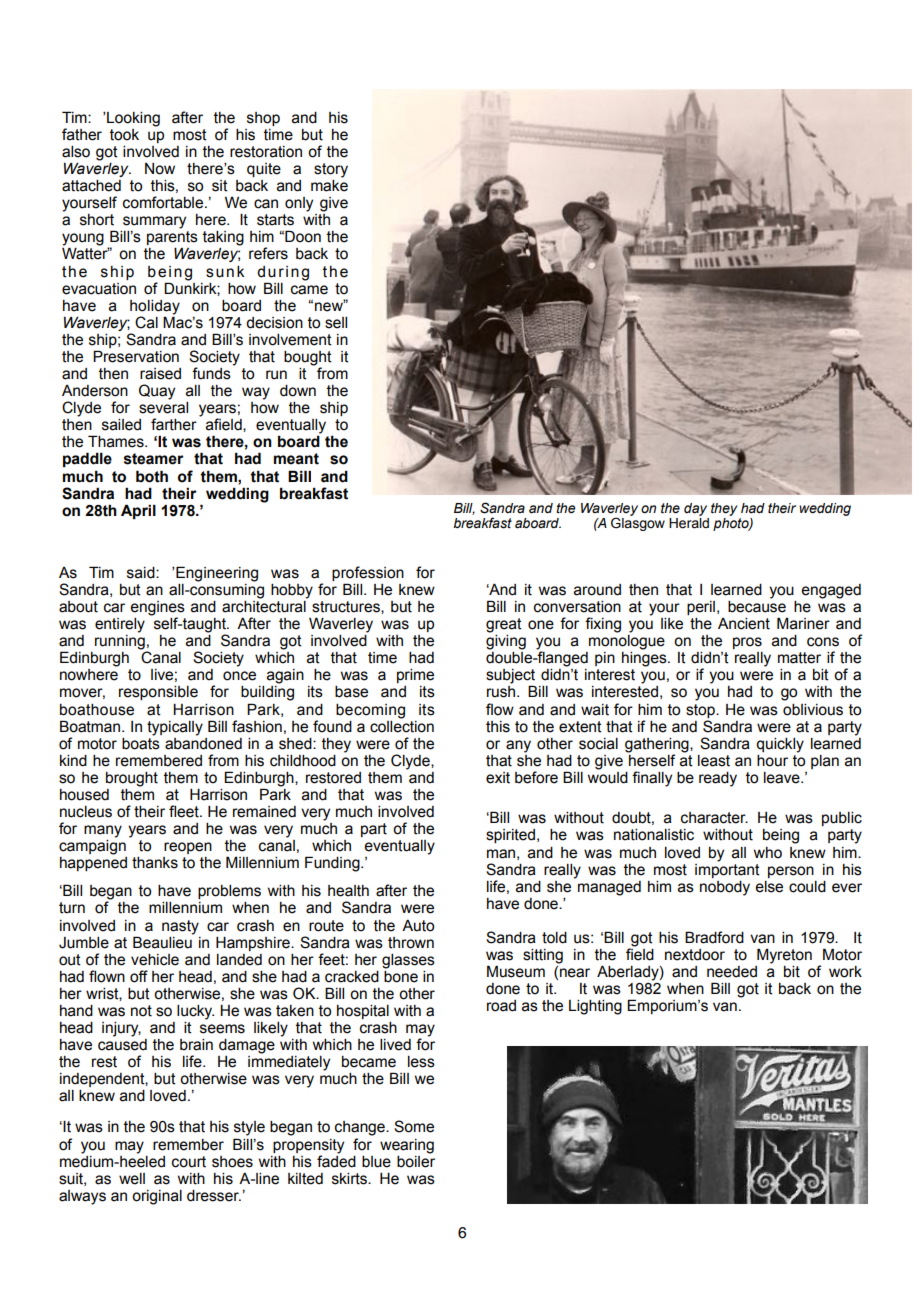 This screenshot has width=924, height=1308. I want to click on make, so click(329, 184).
